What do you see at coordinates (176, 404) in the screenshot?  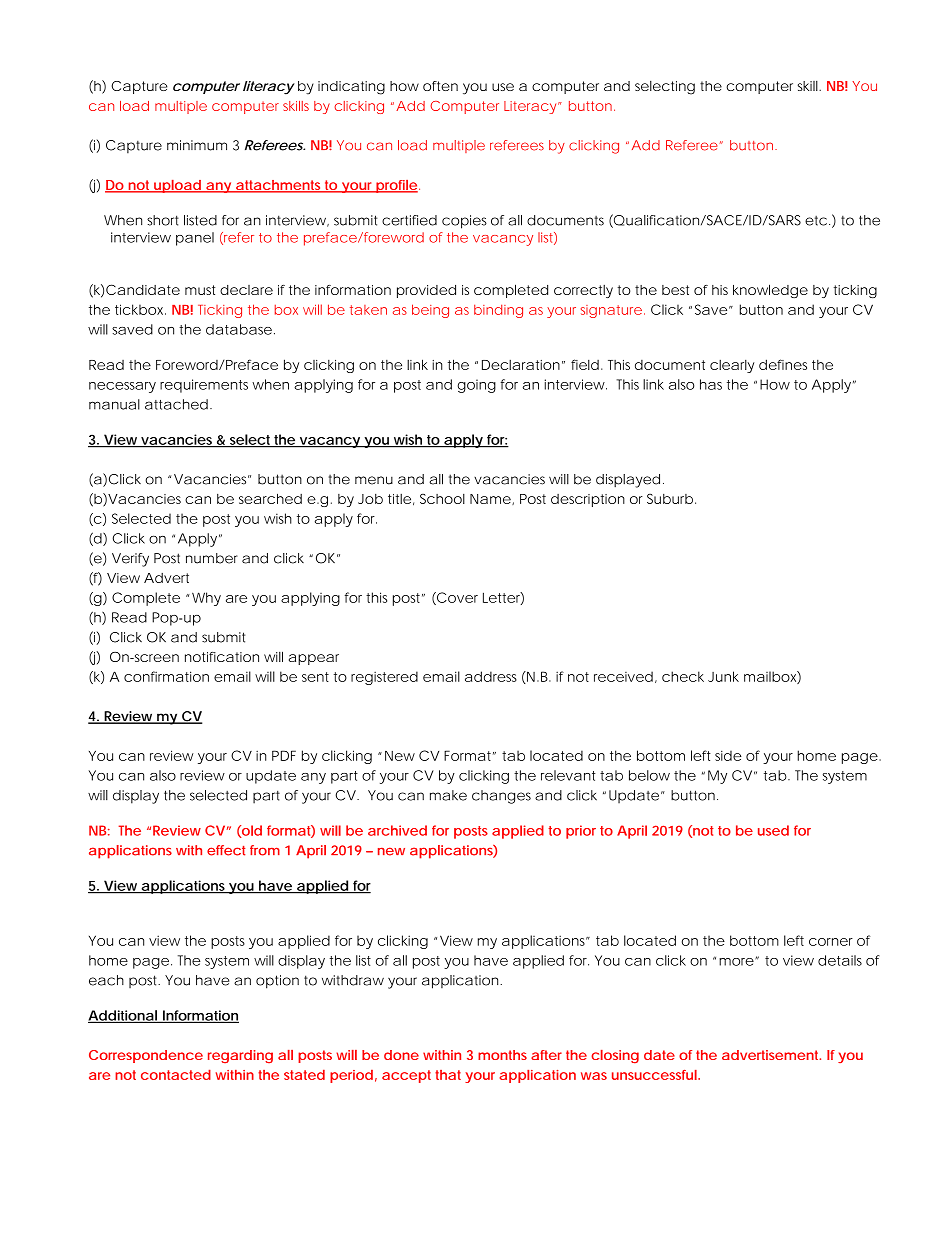 I see `attached` at bounding box center [176, 404].
